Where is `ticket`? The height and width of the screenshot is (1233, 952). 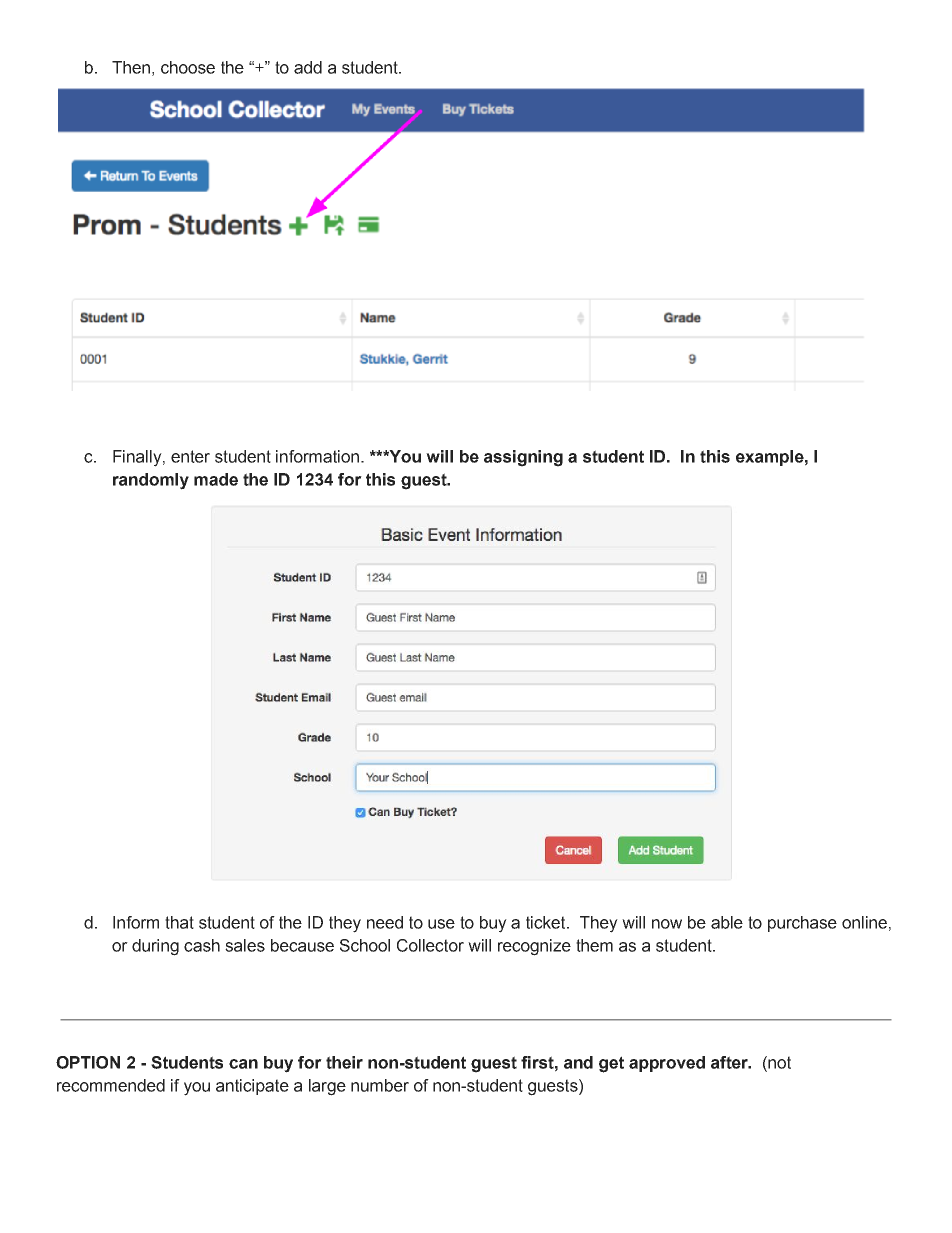 ticket is located at coordinates (547, 922).
